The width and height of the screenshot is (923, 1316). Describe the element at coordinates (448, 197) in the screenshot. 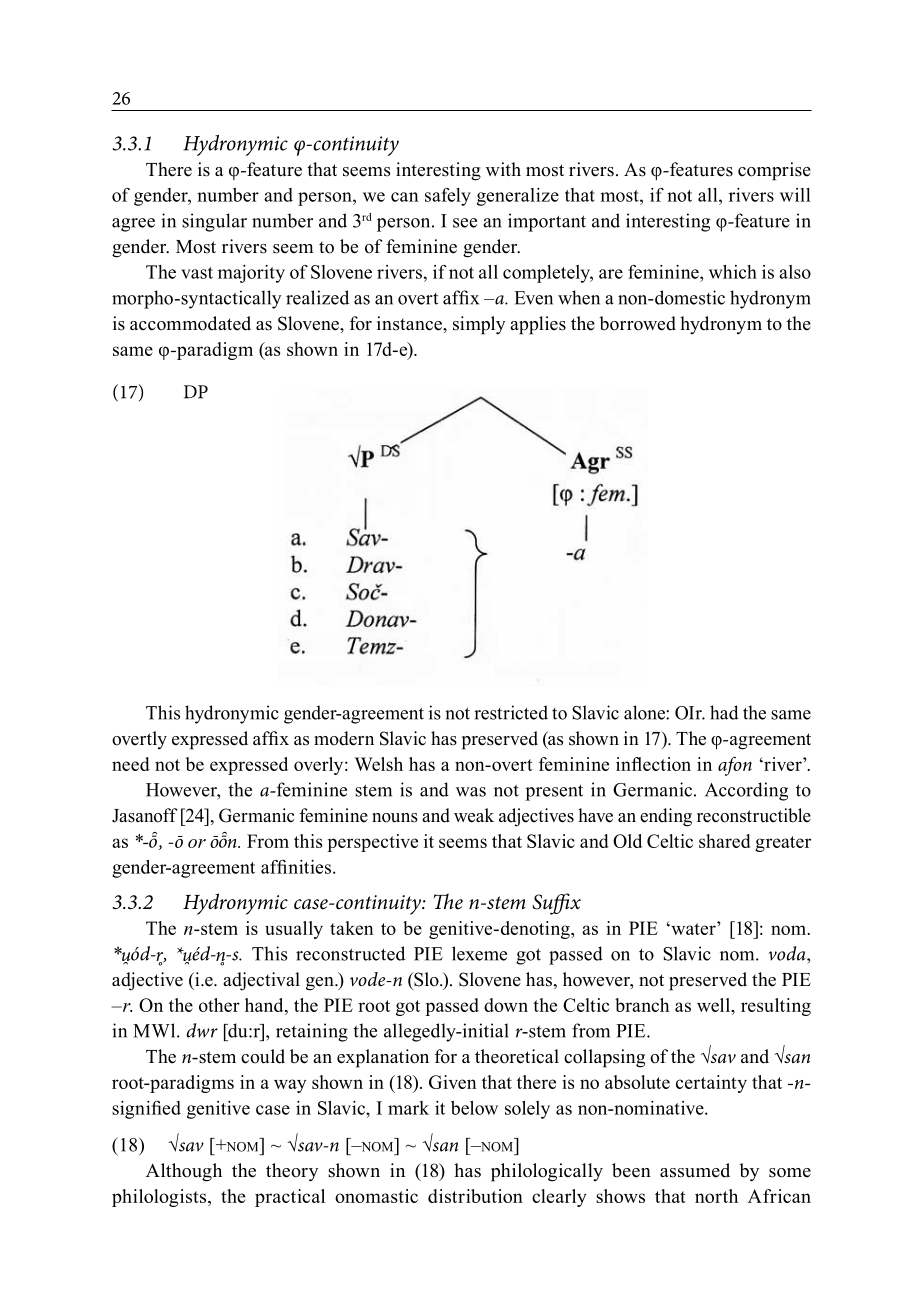

I see `safely` at that location.
